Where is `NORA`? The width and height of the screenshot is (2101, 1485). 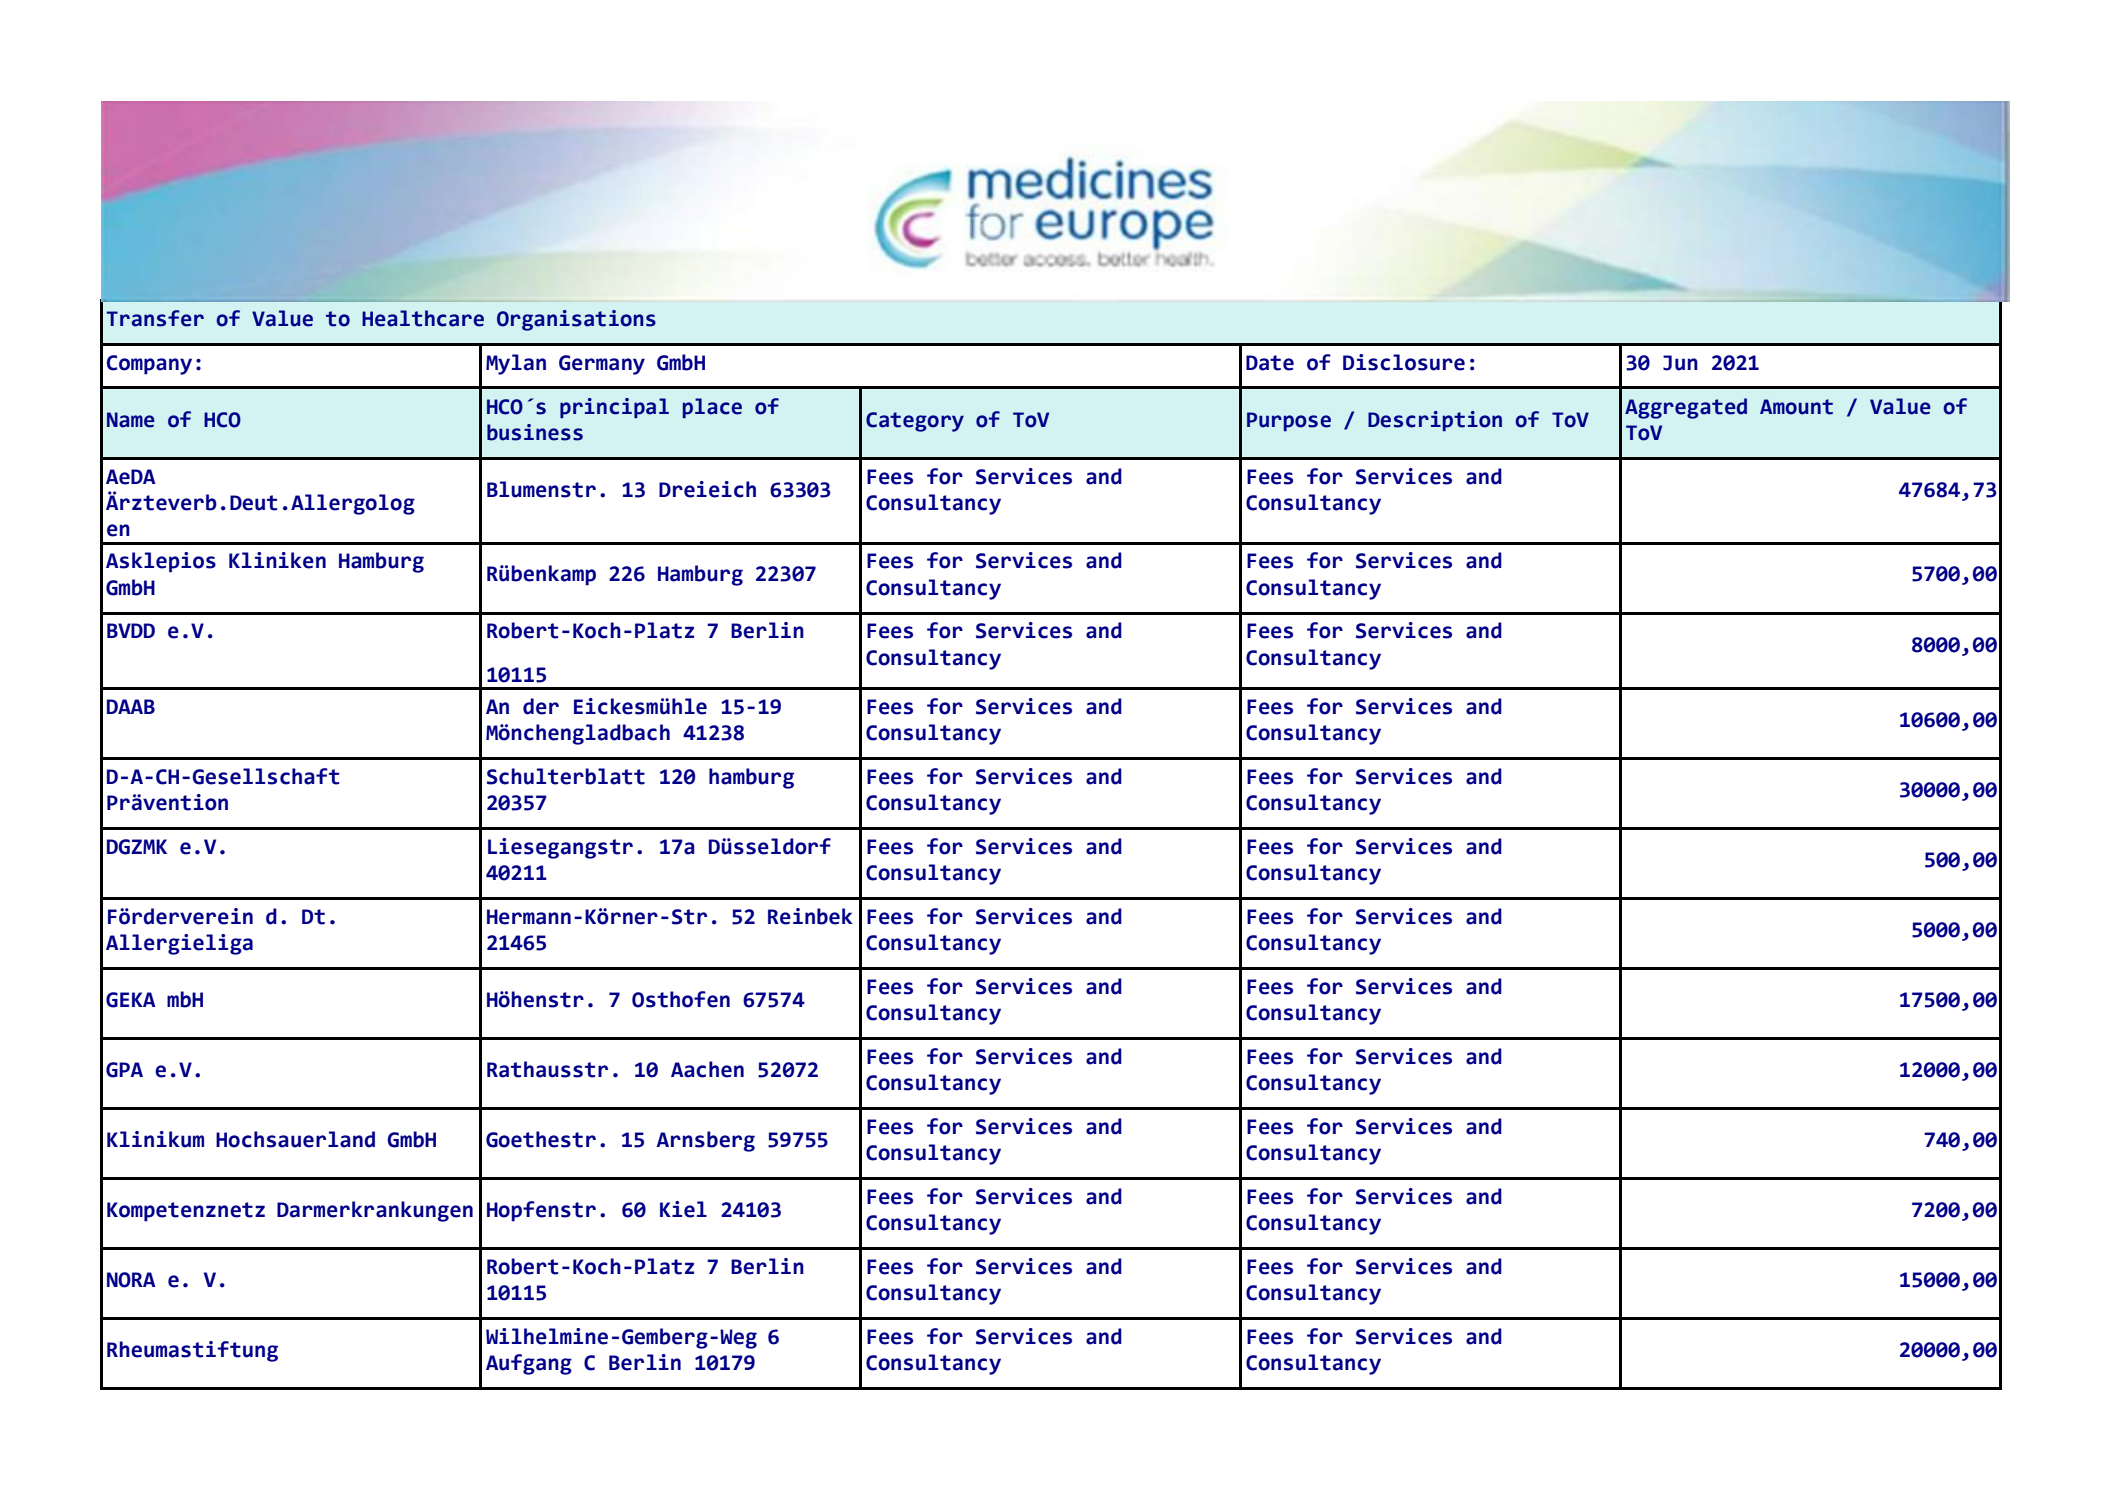 NORA is located at coordinates (131, 1280).
